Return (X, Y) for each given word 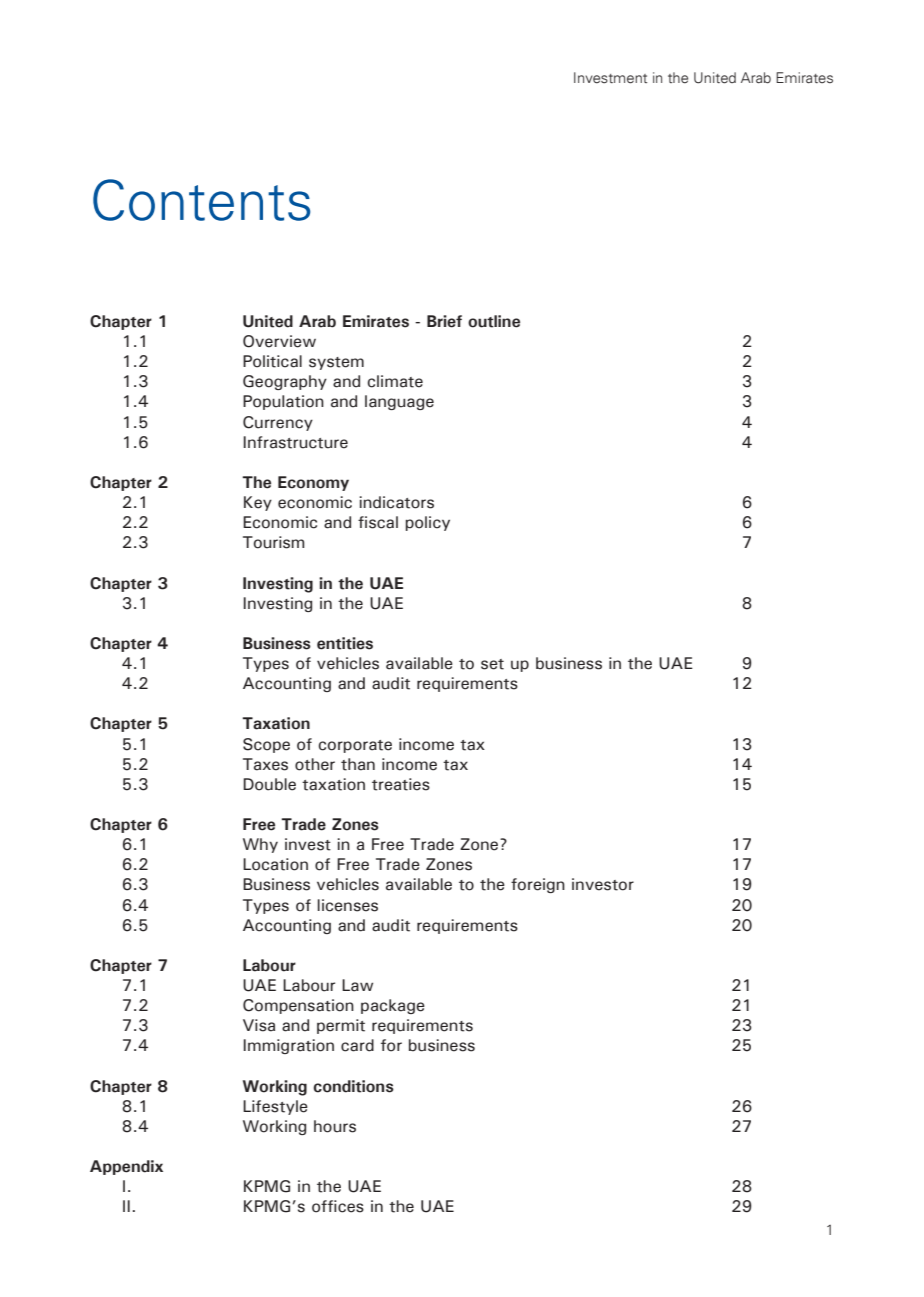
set (492, 664)
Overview (279, 341)
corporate (355, 746)
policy (427, 523)
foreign (538, 885)
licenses (347, 905)
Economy (313, 483)
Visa (259, 1025)
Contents (201, 200)
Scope (266, 745)
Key (258, 503)
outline (494, 321)
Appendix (126, 1167)
